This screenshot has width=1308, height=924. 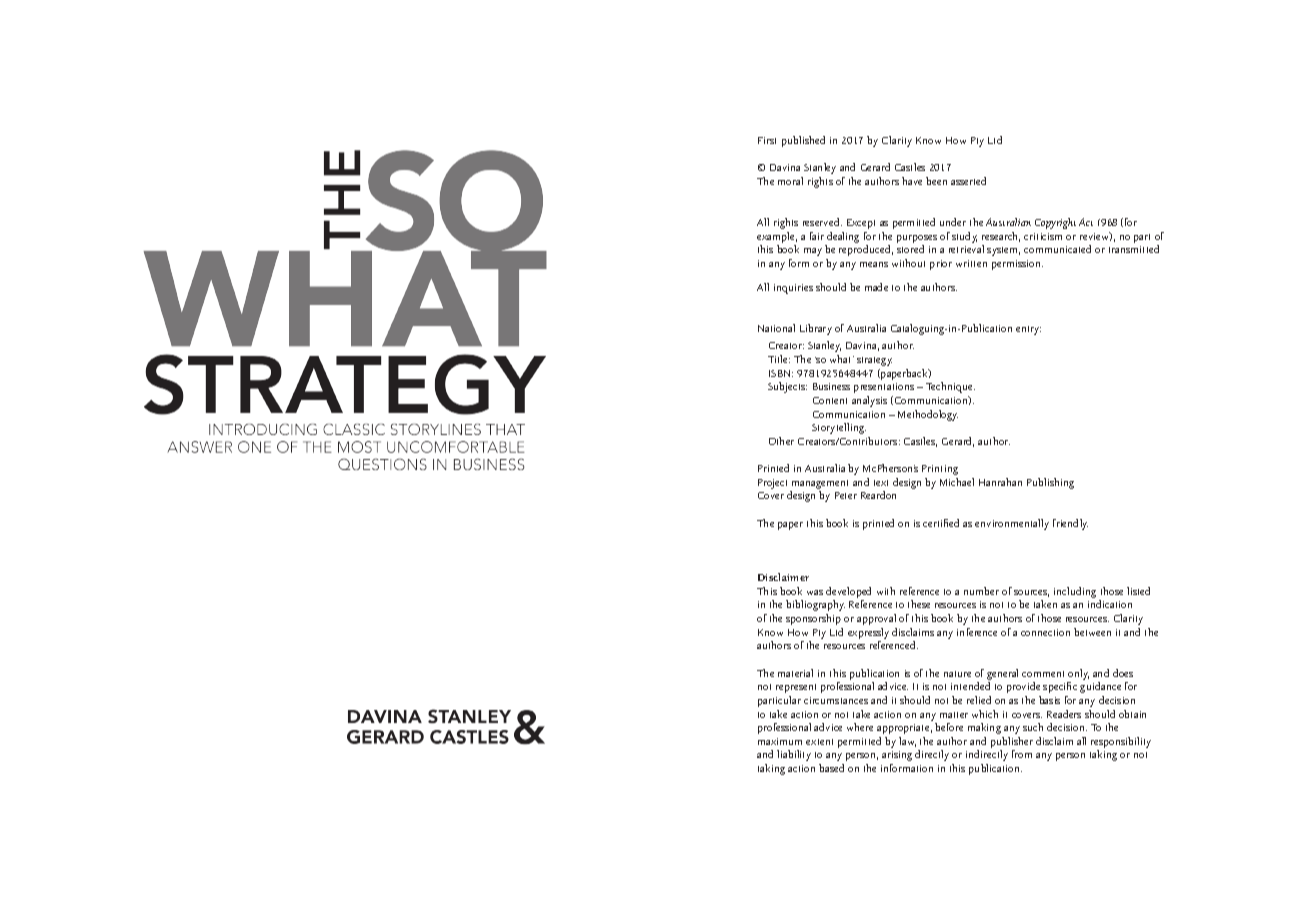 What do you see at coordinates (968, 181) in the screenshot?
I see `asserted` at bounding box center [968, 181].
